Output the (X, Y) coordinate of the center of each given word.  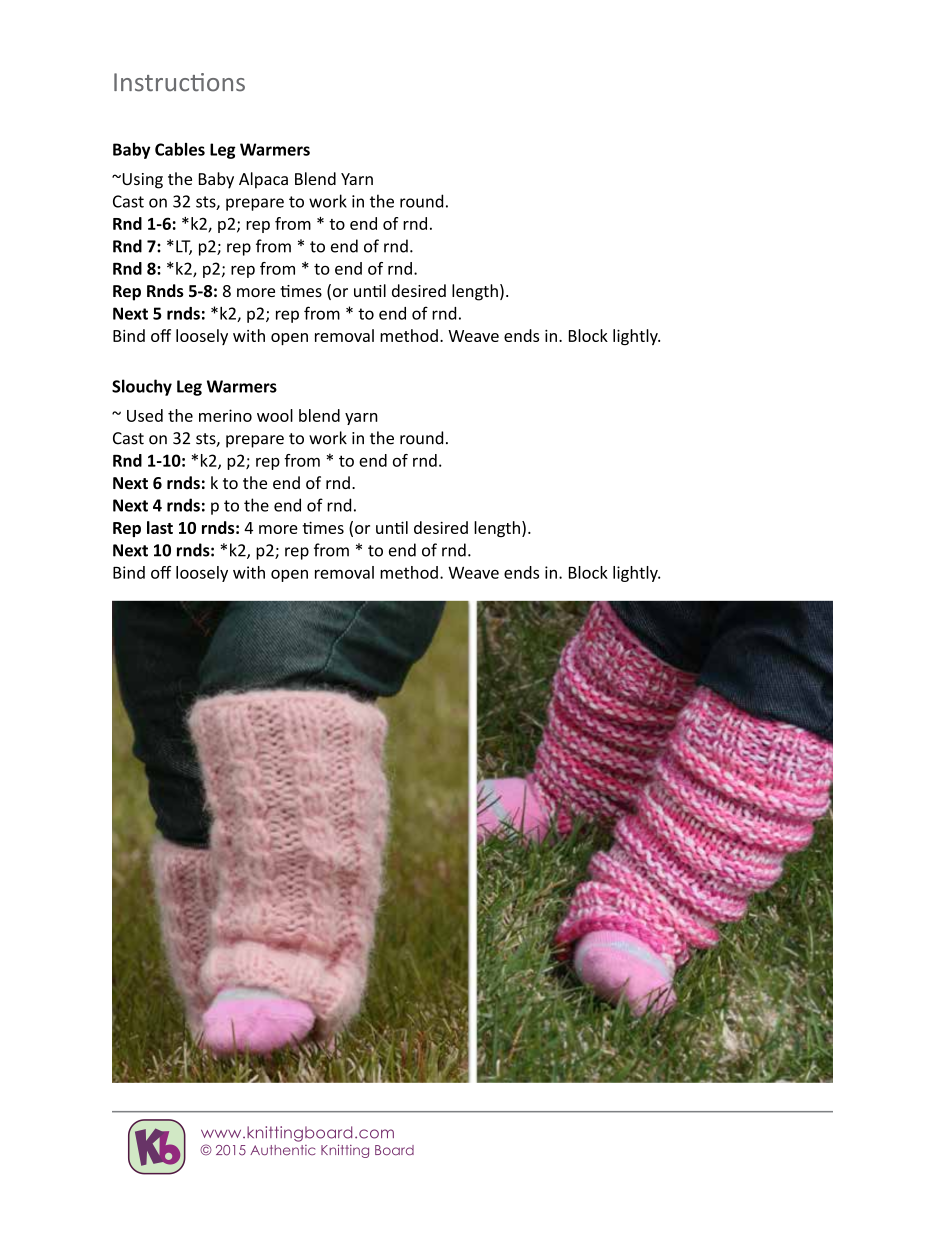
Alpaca (263, 180)
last (160, 527)
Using (141, 181)
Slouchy (142, 387)
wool (275, 415)
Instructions (179, 82)
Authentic (283, 1150)
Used (145, 415)
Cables (180, 149)
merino (225, 415)
